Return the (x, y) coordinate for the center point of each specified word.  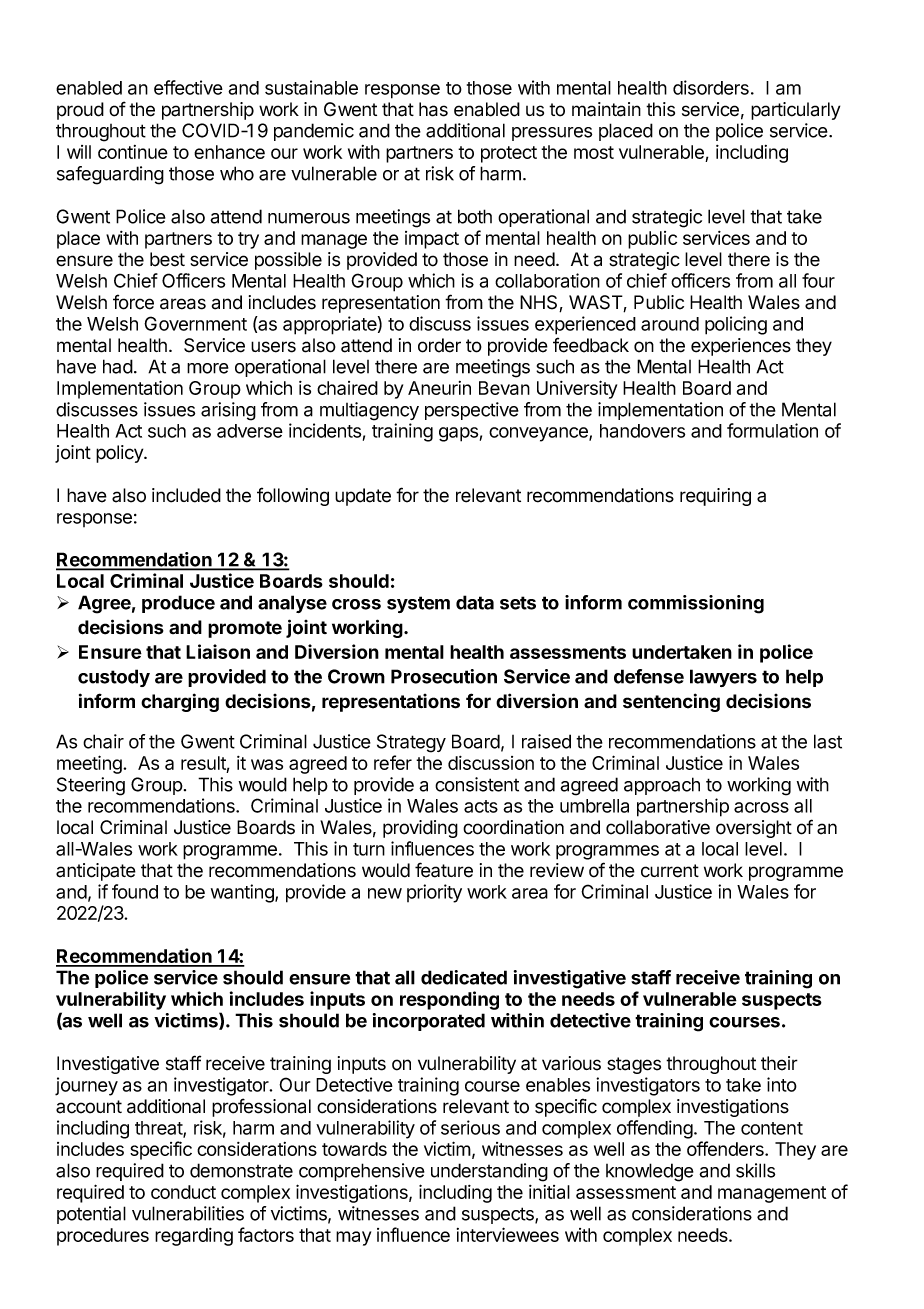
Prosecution (444, 676)
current (670, 871)
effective (188, 87)
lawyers (723, 678)
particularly (795, 111)
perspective (472, 411)
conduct (183, 1192)
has (433, 109)
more (208, 368)
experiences (741, 347)
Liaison (218, 651)
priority (434, 893)
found (135, 891)
